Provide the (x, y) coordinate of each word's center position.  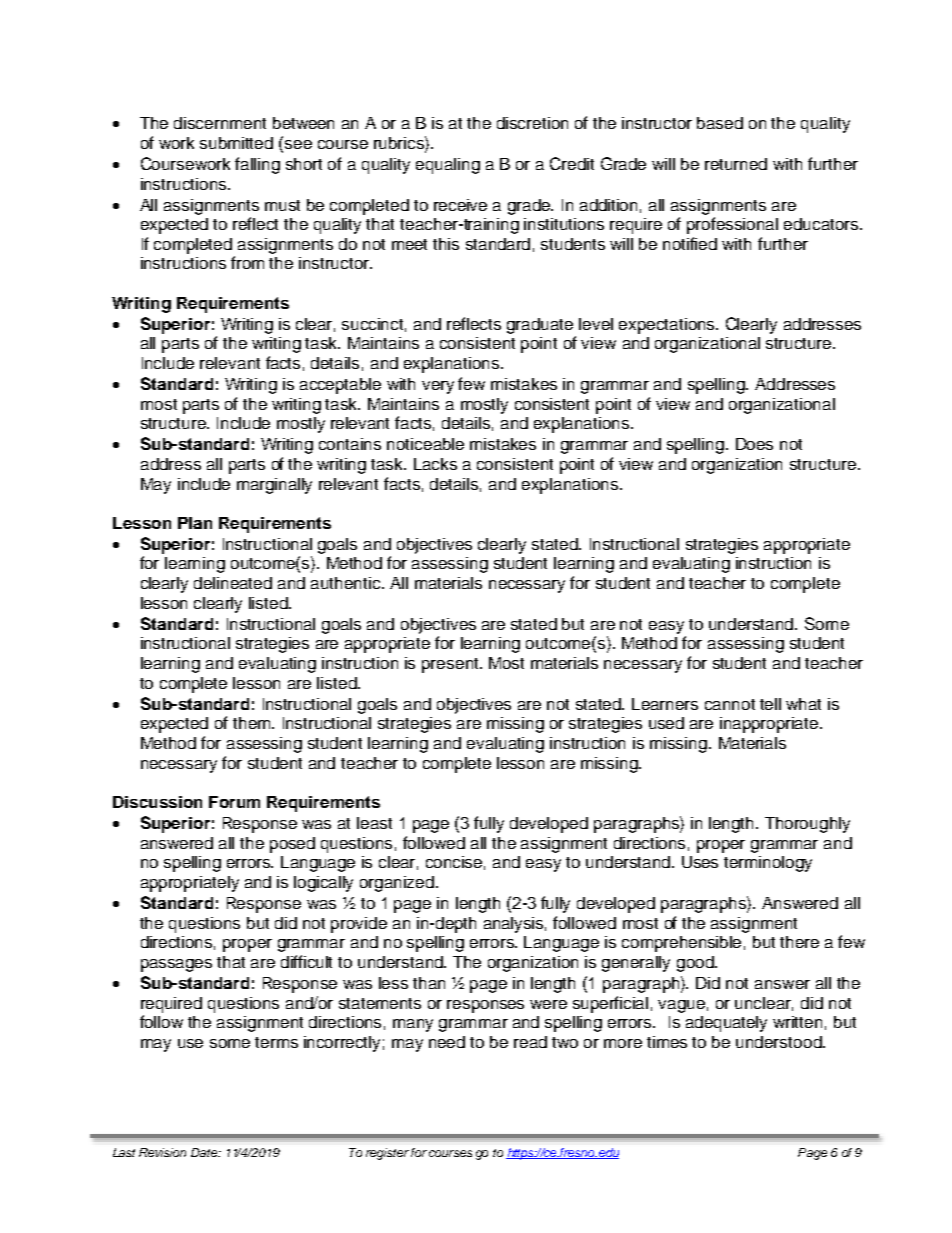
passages (176, 965)
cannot (730, 704)
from (247, 262)
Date (205, 1152)
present (451, 665)
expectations (668, 326)
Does (754, 444)
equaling (448, 166)
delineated (233, 583)
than (429, 983)
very (438, 387)
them (253, 723)
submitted (236, 143)
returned (736, 164)
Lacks (435, 464)
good (696, 964)
